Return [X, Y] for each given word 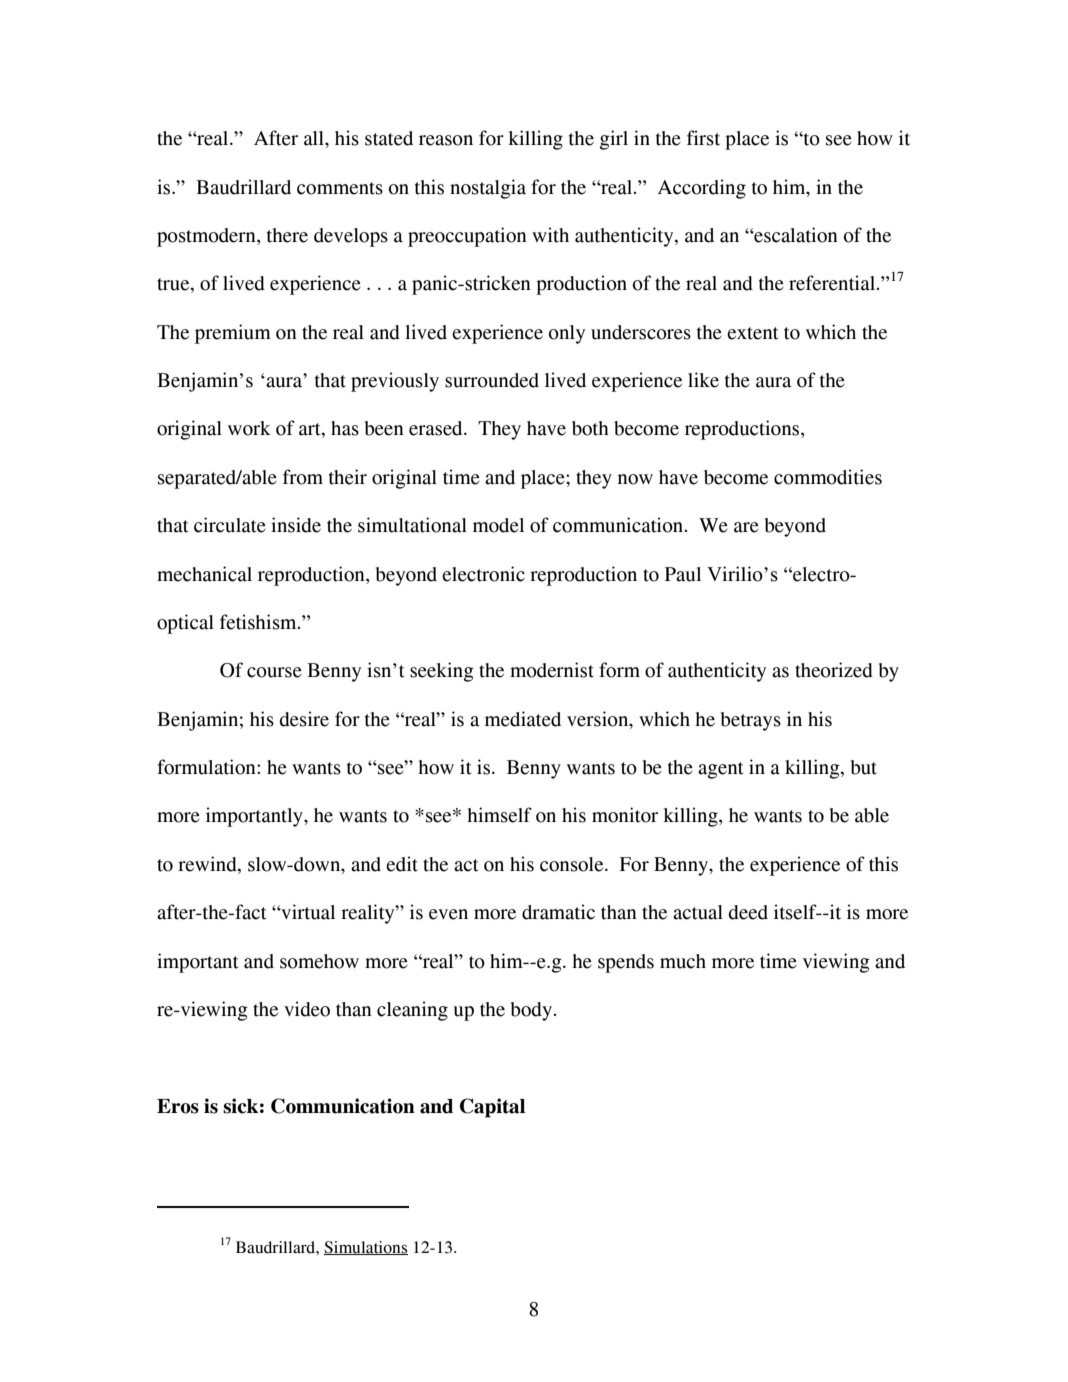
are [746, 527]
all [315, 138]
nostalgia [488, 189]
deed [748, 912]
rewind [208, 865]
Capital [492, 1108]
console [573, 864]
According [702, 189]
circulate [230, 525]
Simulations [366, 1248]
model [498, 525]
